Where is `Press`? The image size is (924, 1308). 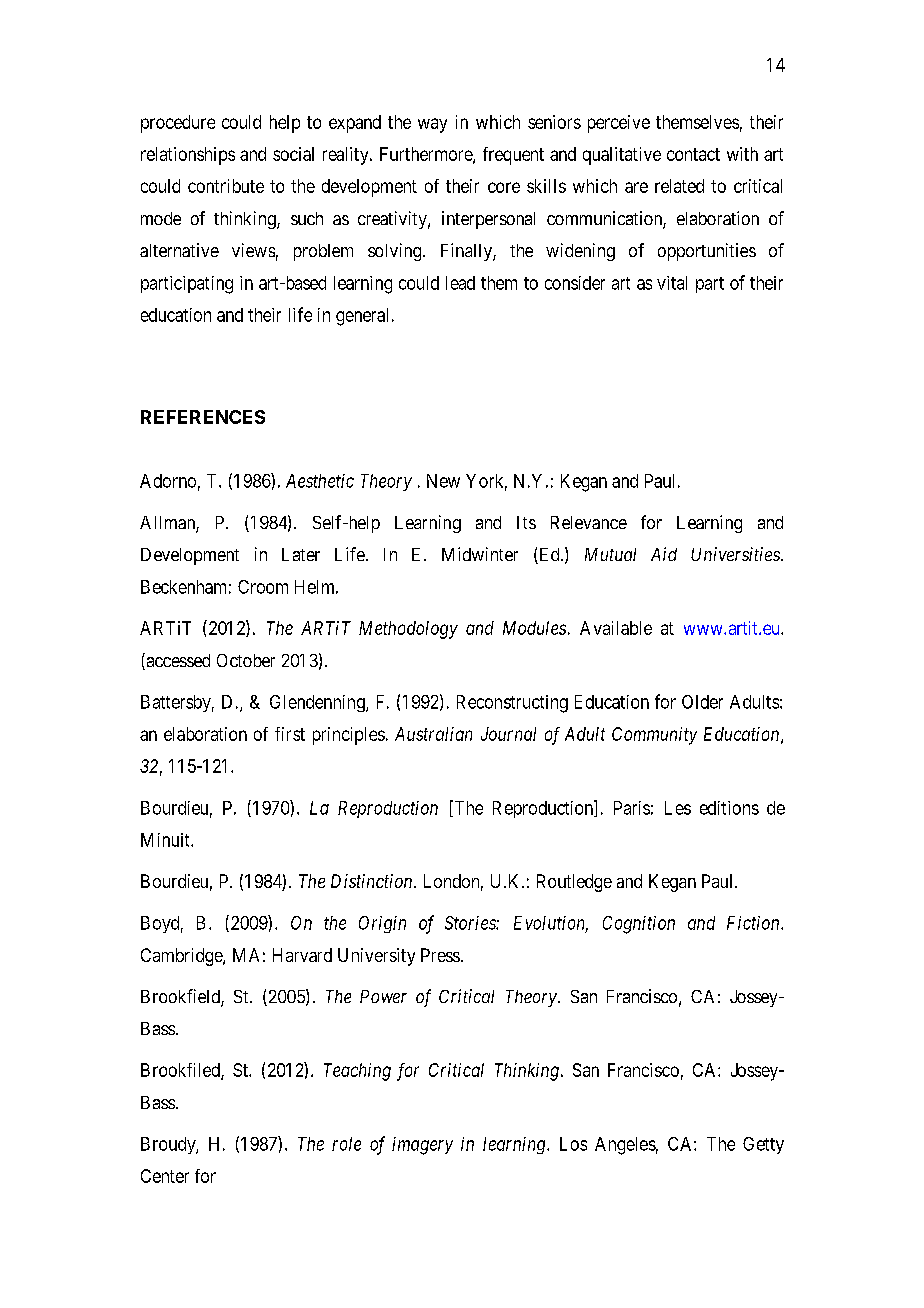
Press is located at coordinates (440, 955).
